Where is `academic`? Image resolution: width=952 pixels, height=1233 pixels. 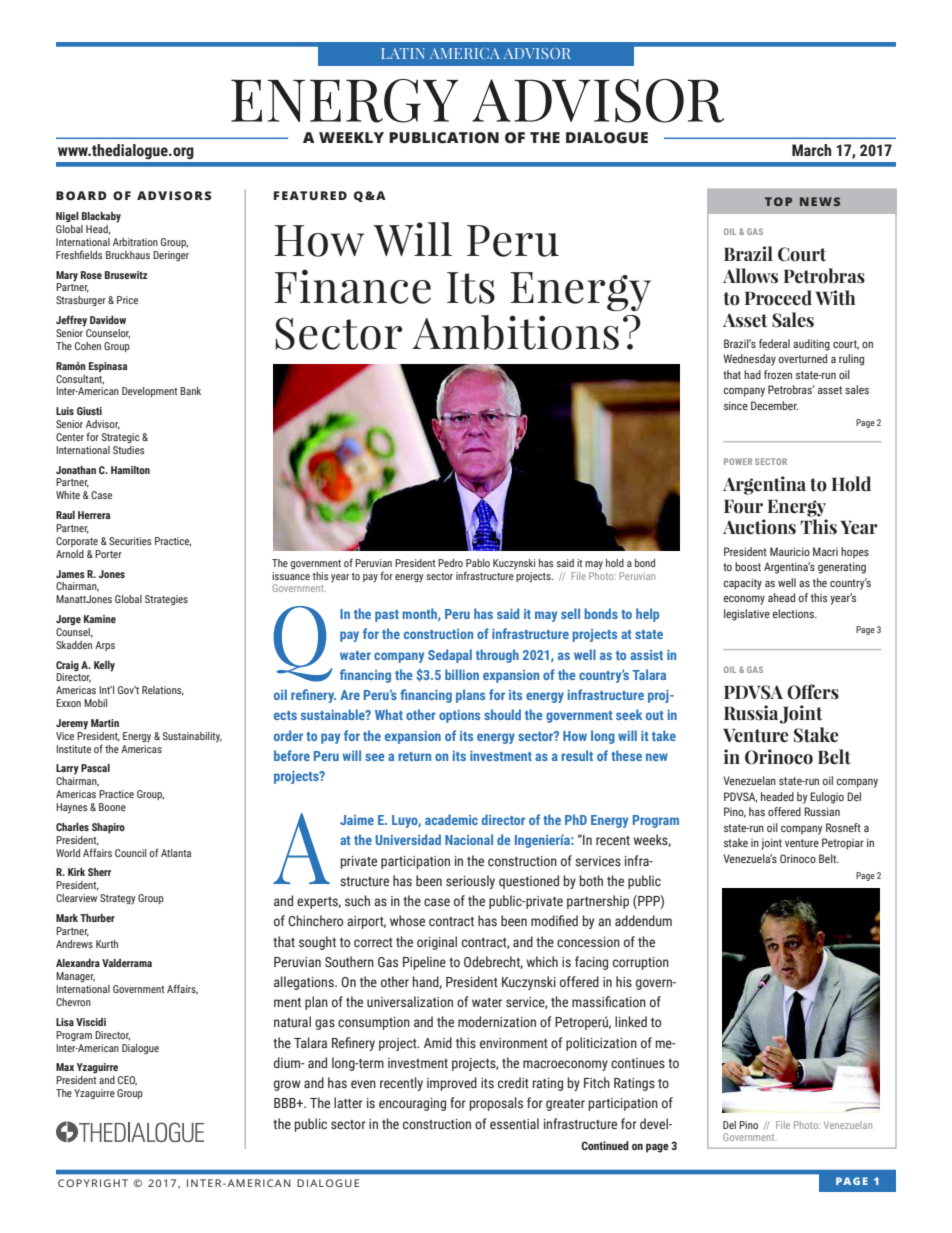
academic is located at coordinates (451, 819).
